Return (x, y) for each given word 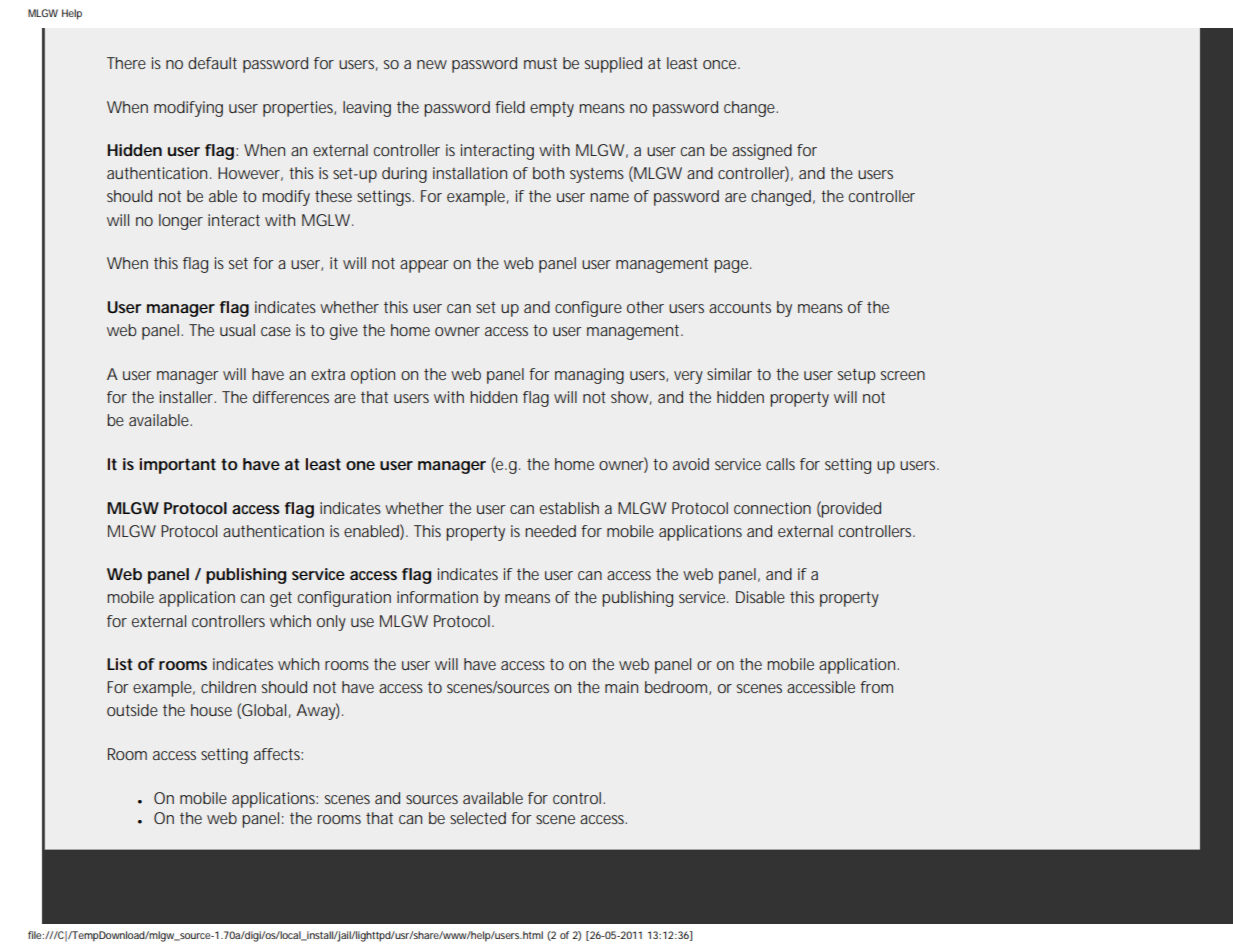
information (437, 597)
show (631, 398)
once (721, 64)
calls (780, 464)
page (732, 266)
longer (181, 222)
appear (424, 266)
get (281, 599)
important (178, 466)
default (212, 63)
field (510, 107)
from (876, 687)
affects (278, 754)
